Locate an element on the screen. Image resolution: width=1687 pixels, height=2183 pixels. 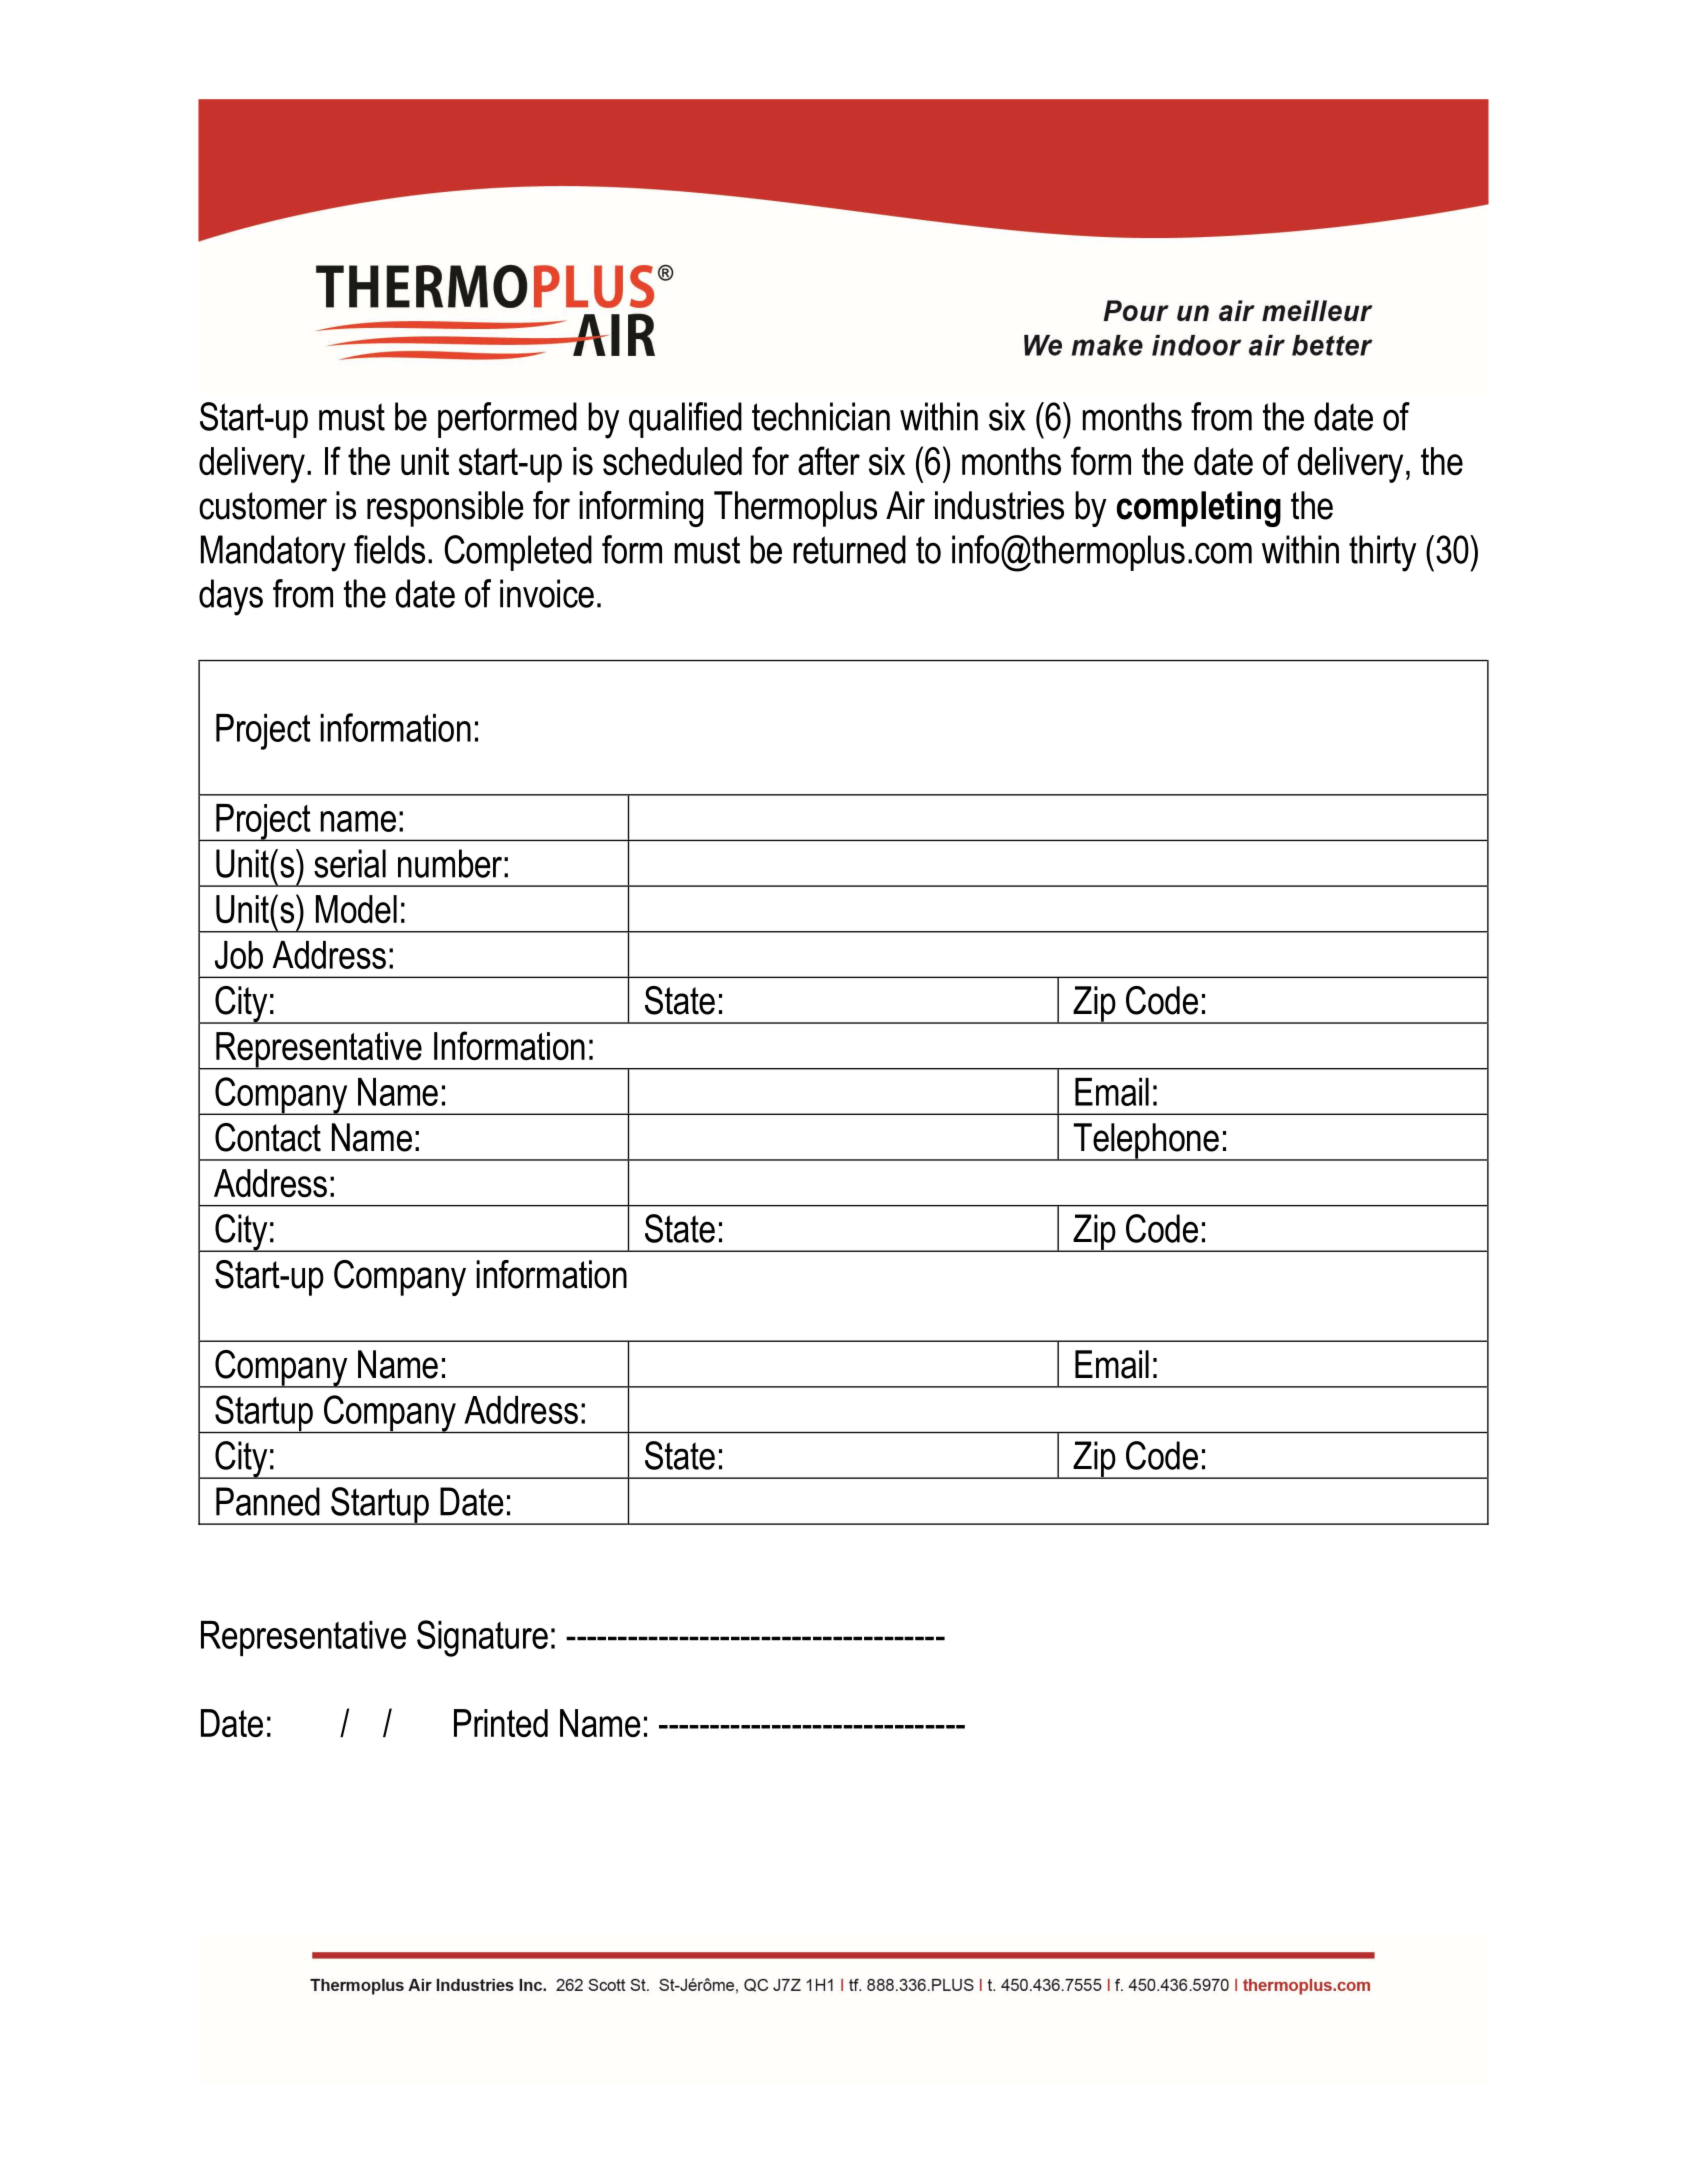
thirty is located at coordinates (1382, 553).
